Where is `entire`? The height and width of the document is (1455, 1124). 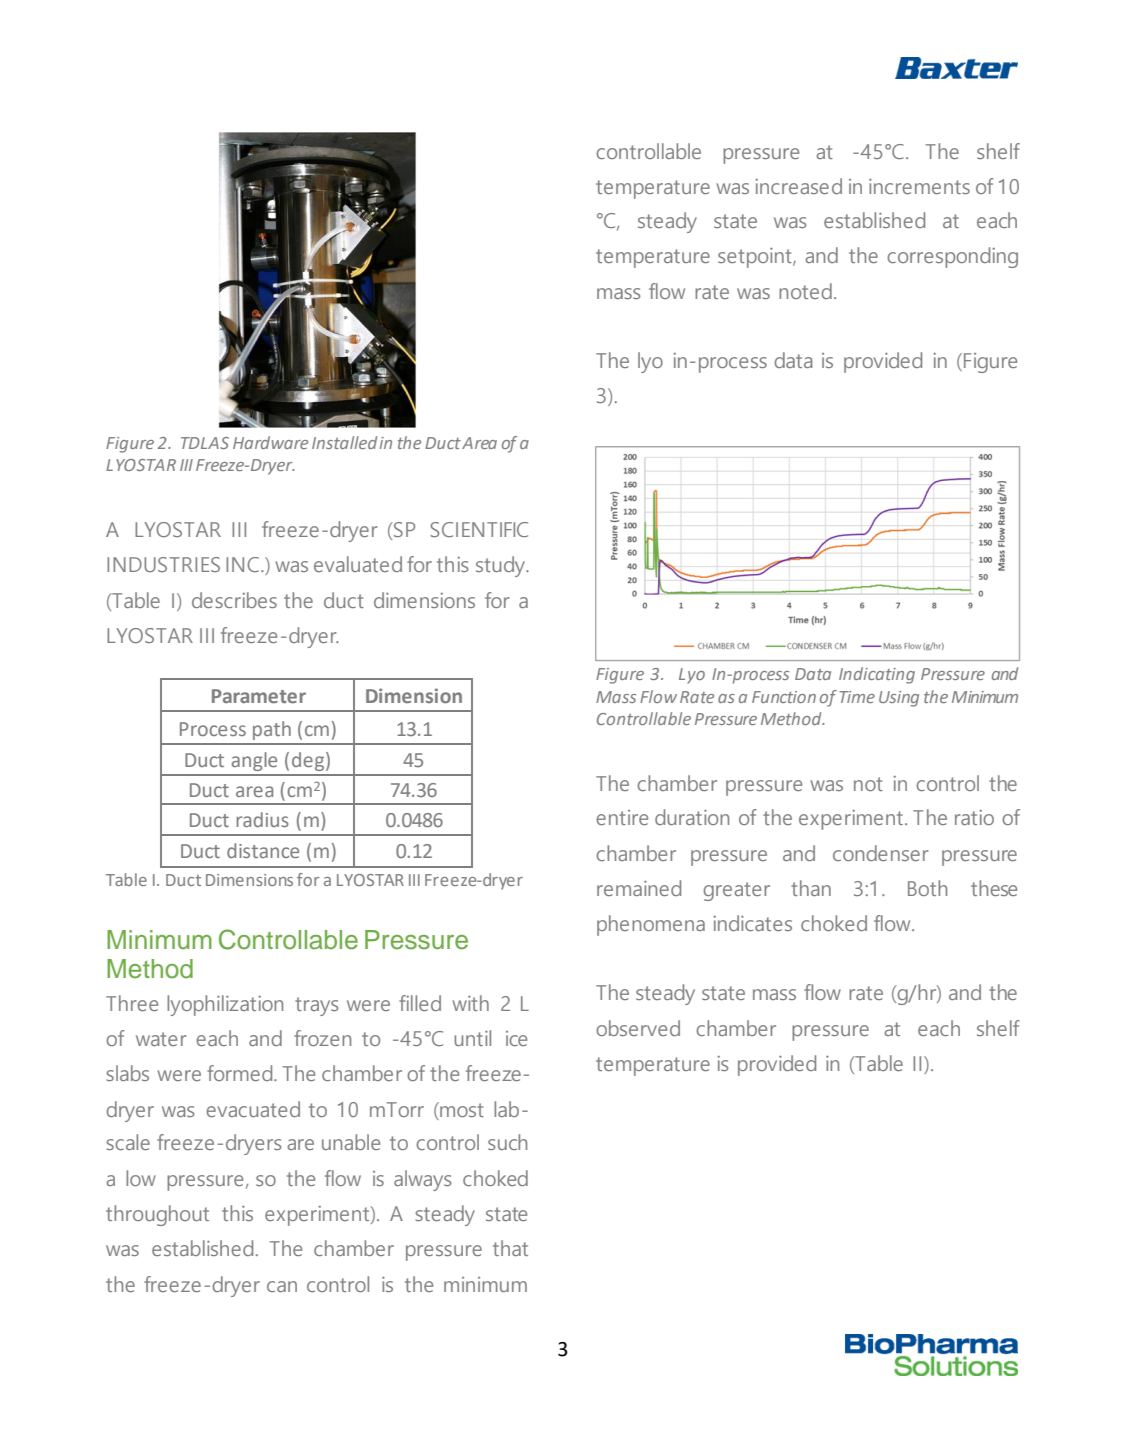
entire is located at coordinates (622, 817).
